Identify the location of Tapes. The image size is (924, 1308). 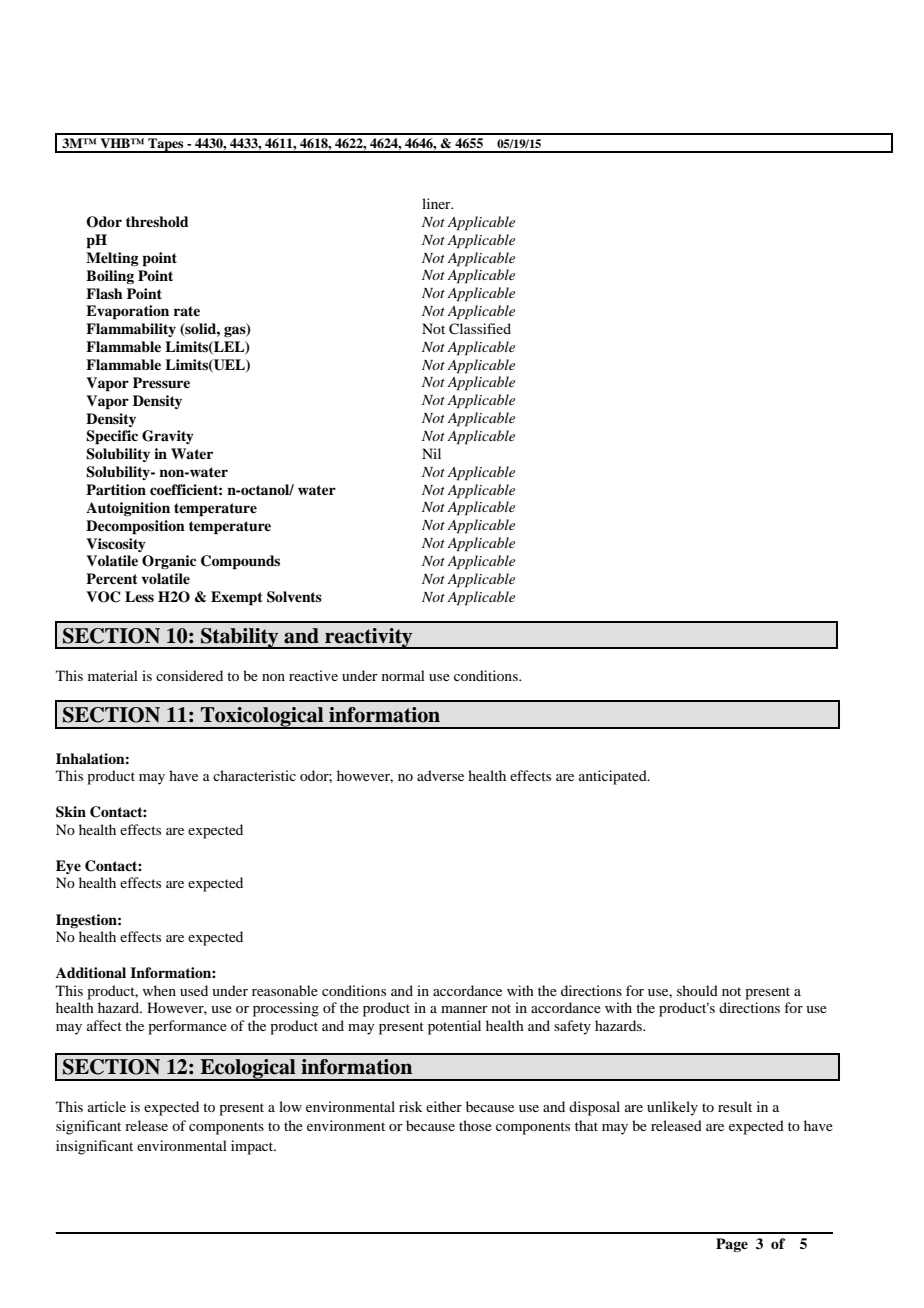
(166, 145).
